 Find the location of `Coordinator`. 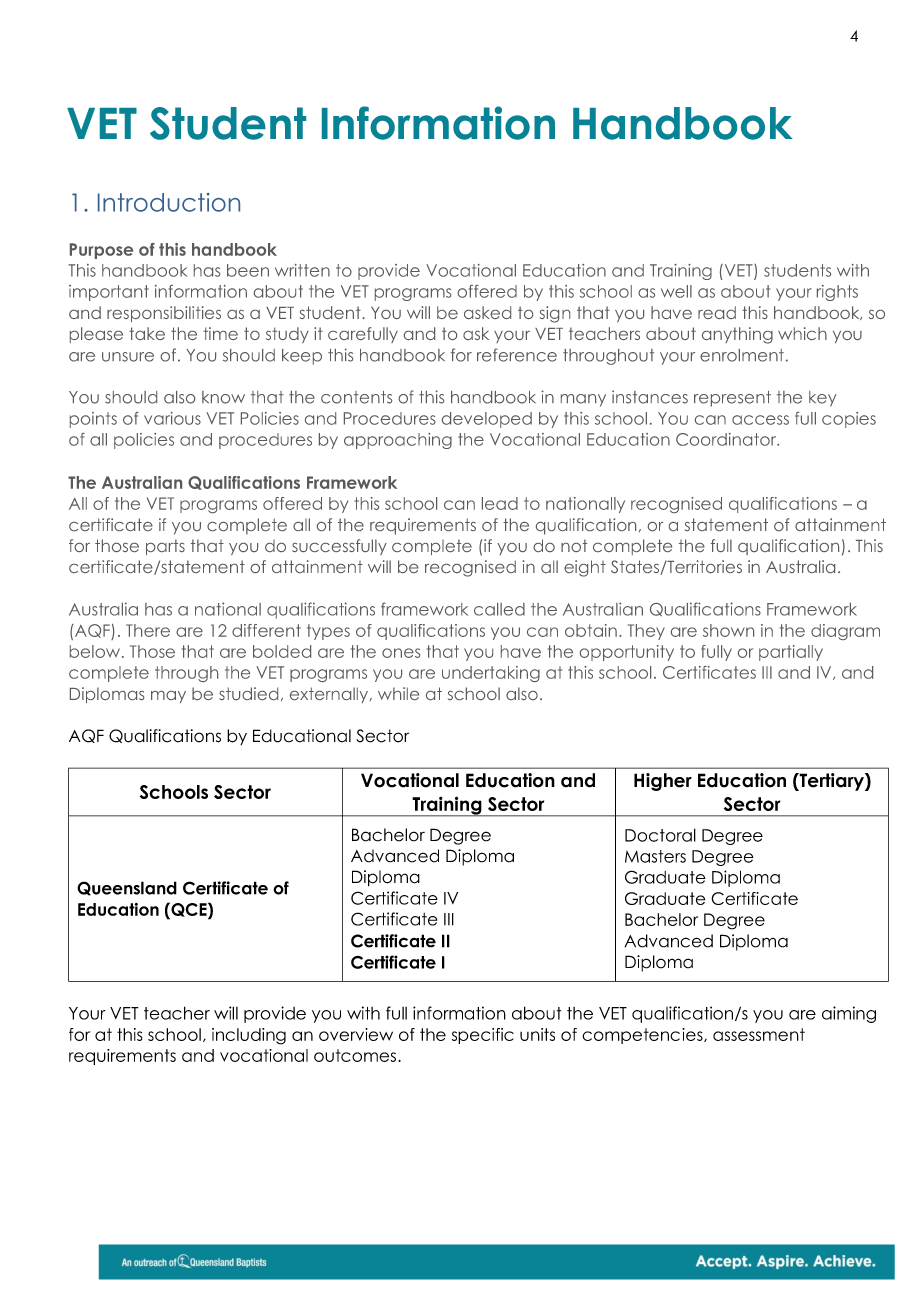

Coordinator is located at coordinates (727, 439).
